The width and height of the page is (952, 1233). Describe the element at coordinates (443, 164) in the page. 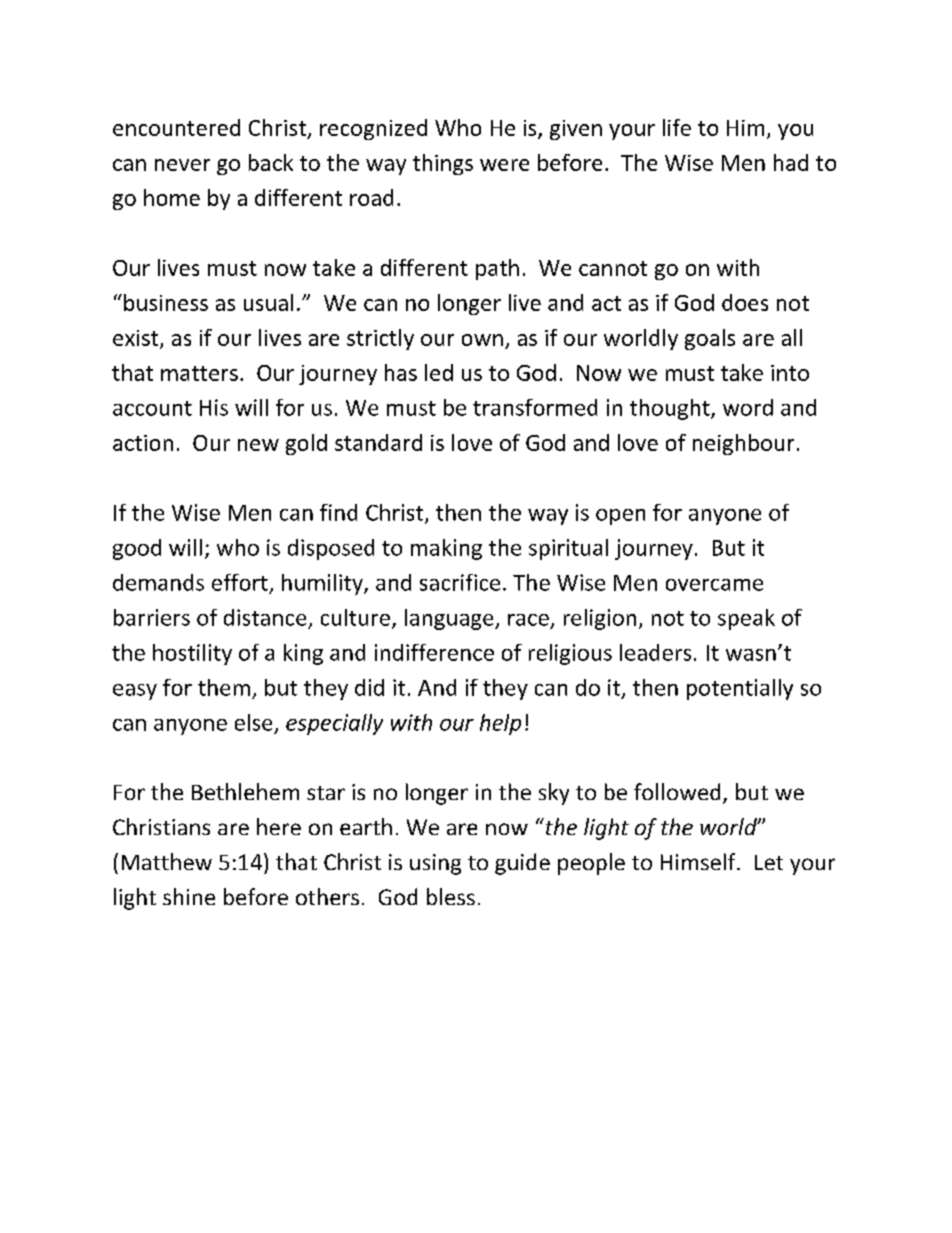

I see `things` at that location.
